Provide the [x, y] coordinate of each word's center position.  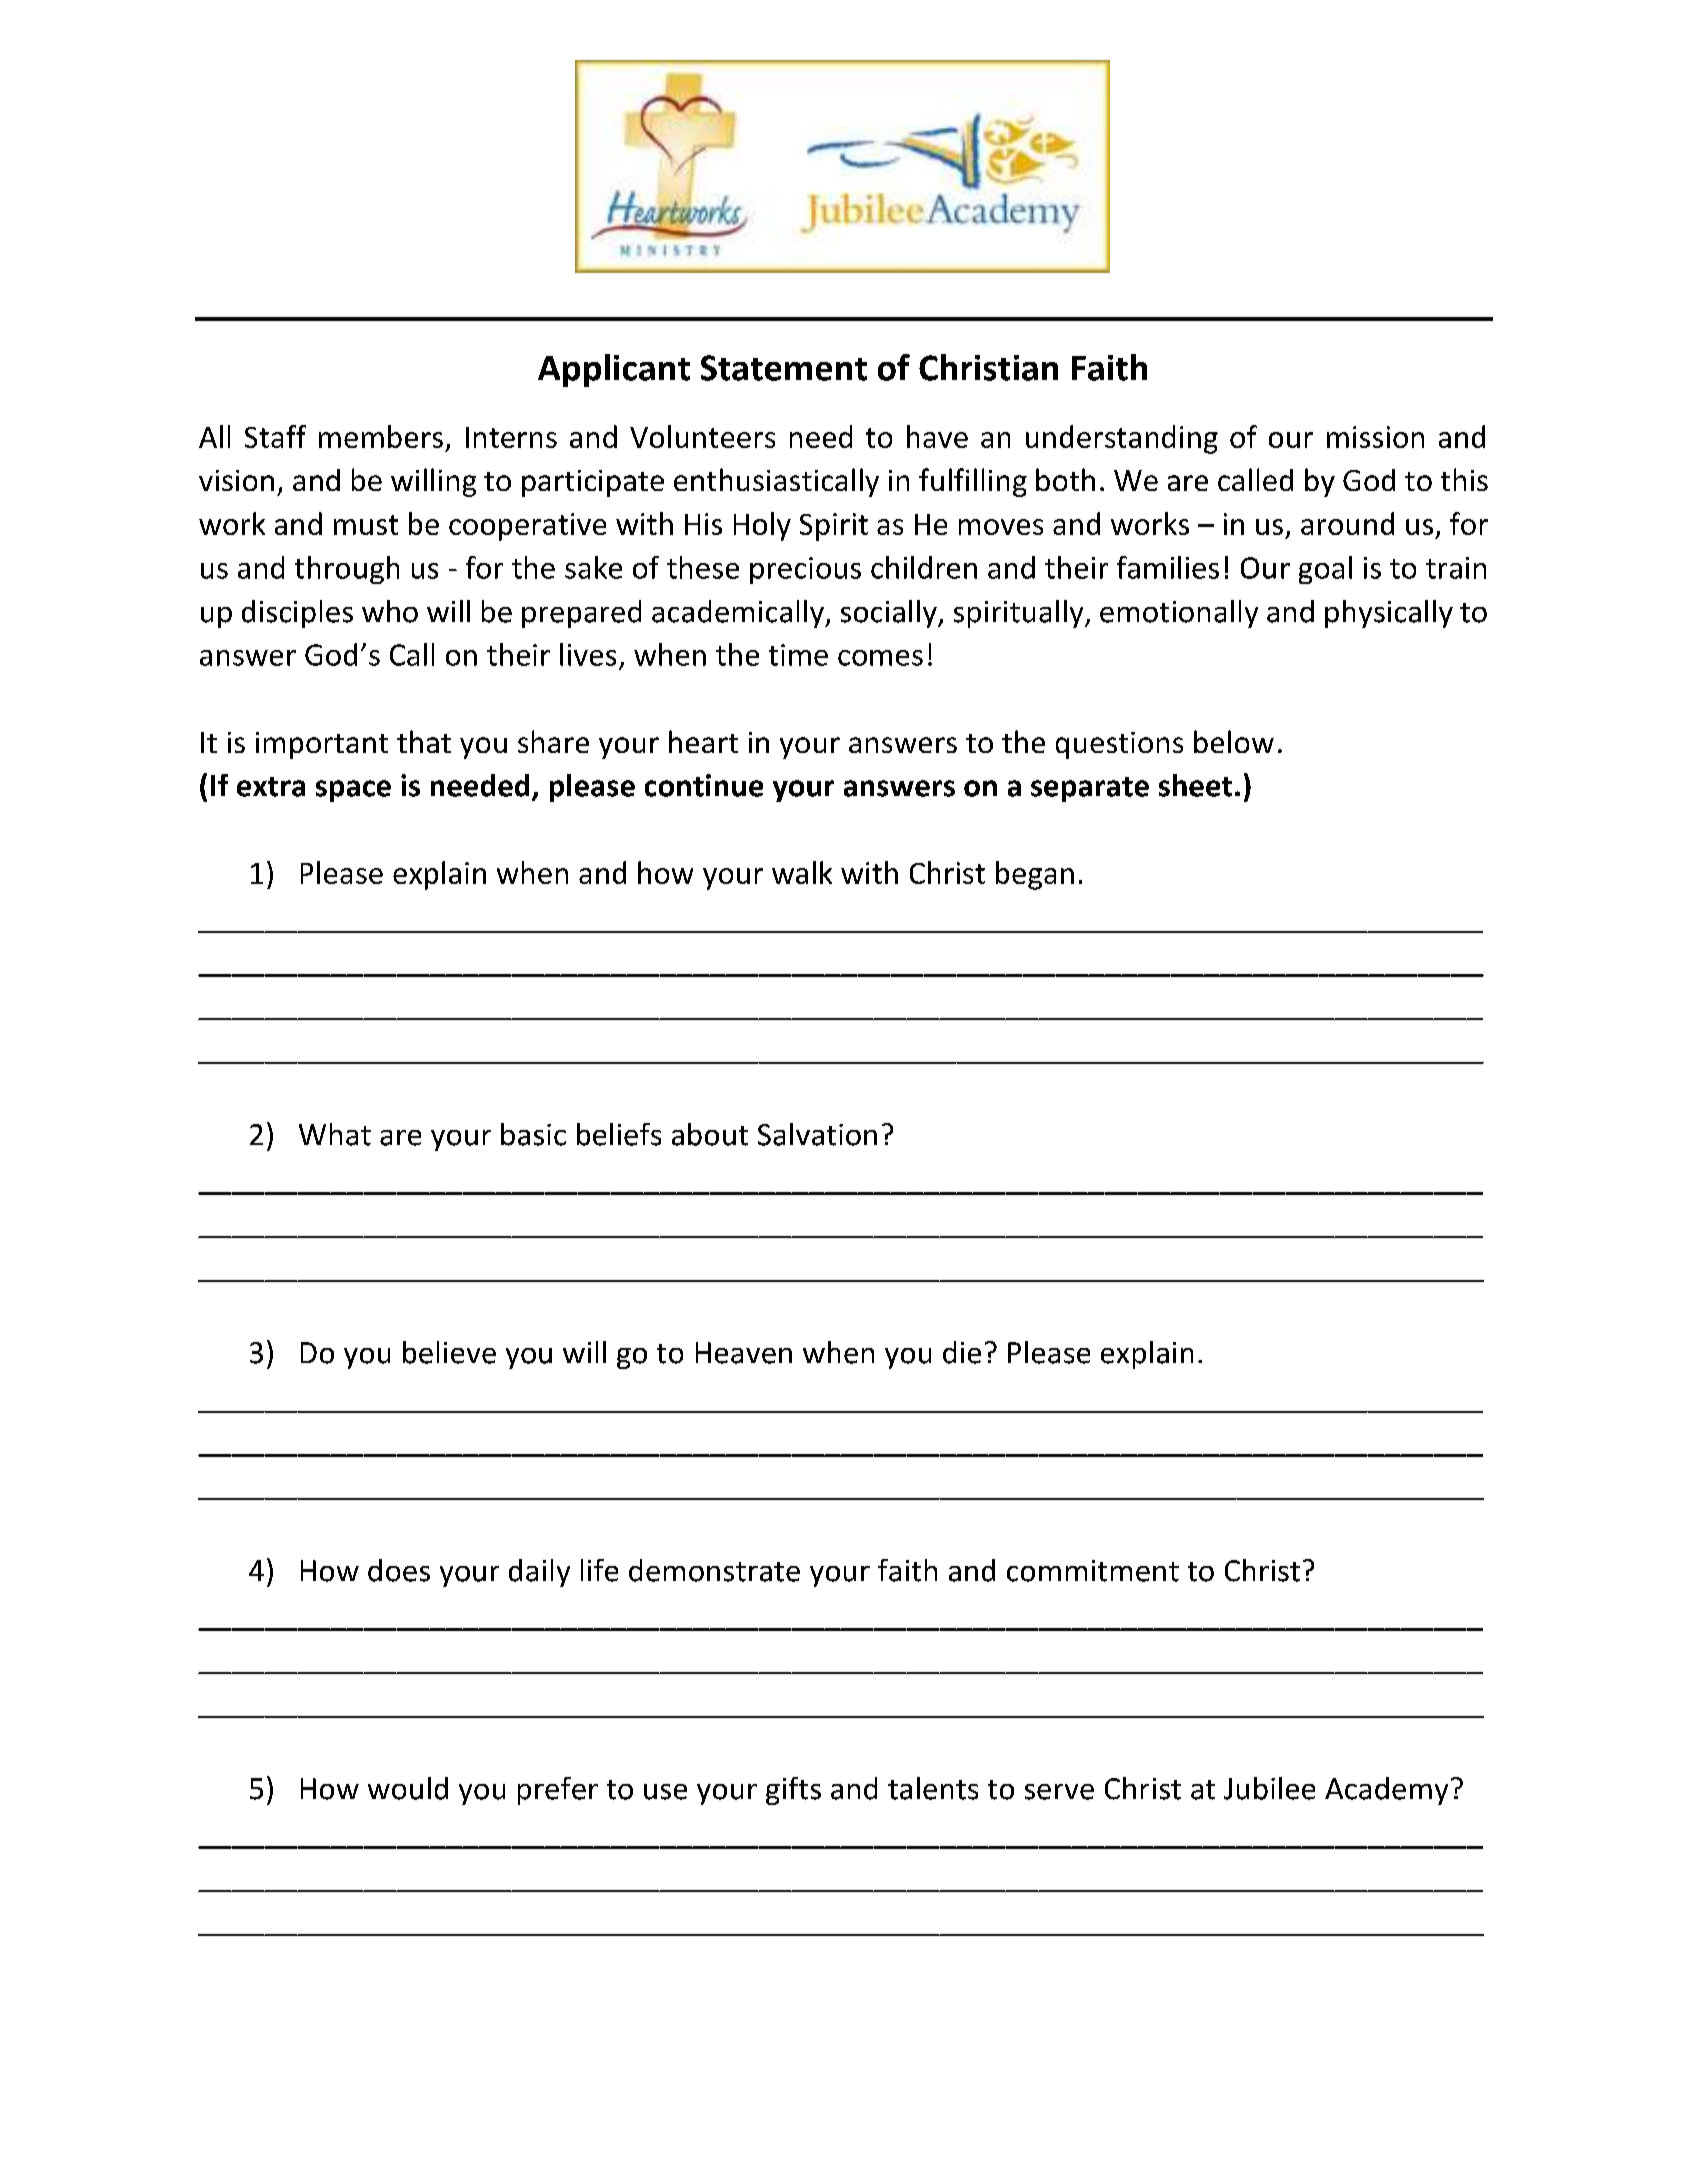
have [937, 436]
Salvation [817, 1134]
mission [1375, 437]
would [408, 1788]
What [335, 1134]
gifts [793, 1791]
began [1035, 875]
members [381, 436]
